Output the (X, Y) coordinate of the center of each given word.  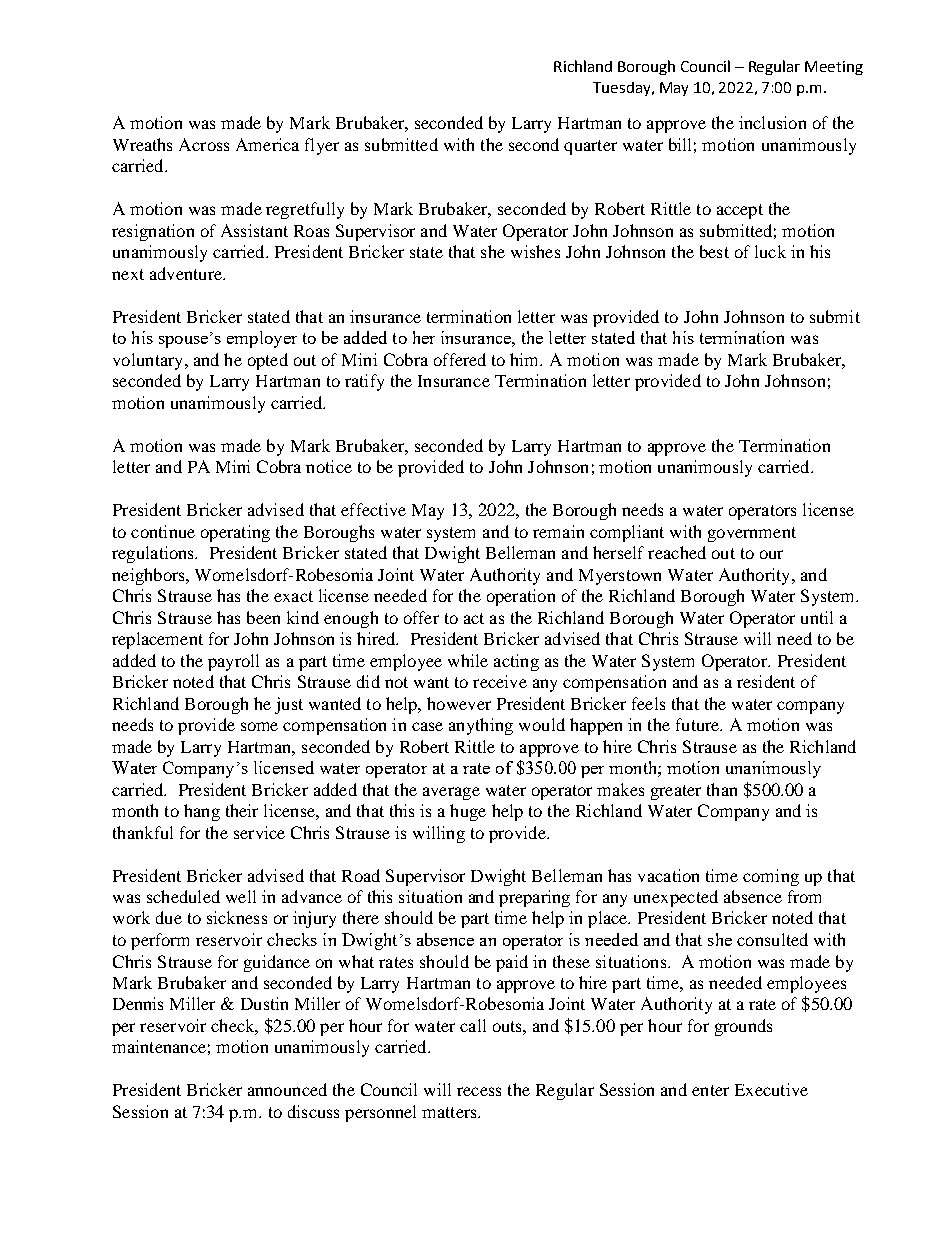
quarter (590, 147)
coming (771, 877)
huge (468, 812)
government (752, 534)
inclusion (772, 122)
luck (770, 251)
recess (479, 1091)
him (526, 359)
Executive (771, 1089)
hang (202, 812)
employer (262, 339)
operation (521, 597)
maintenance (159, 1046)
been (263, 617)
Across (204, 144)
